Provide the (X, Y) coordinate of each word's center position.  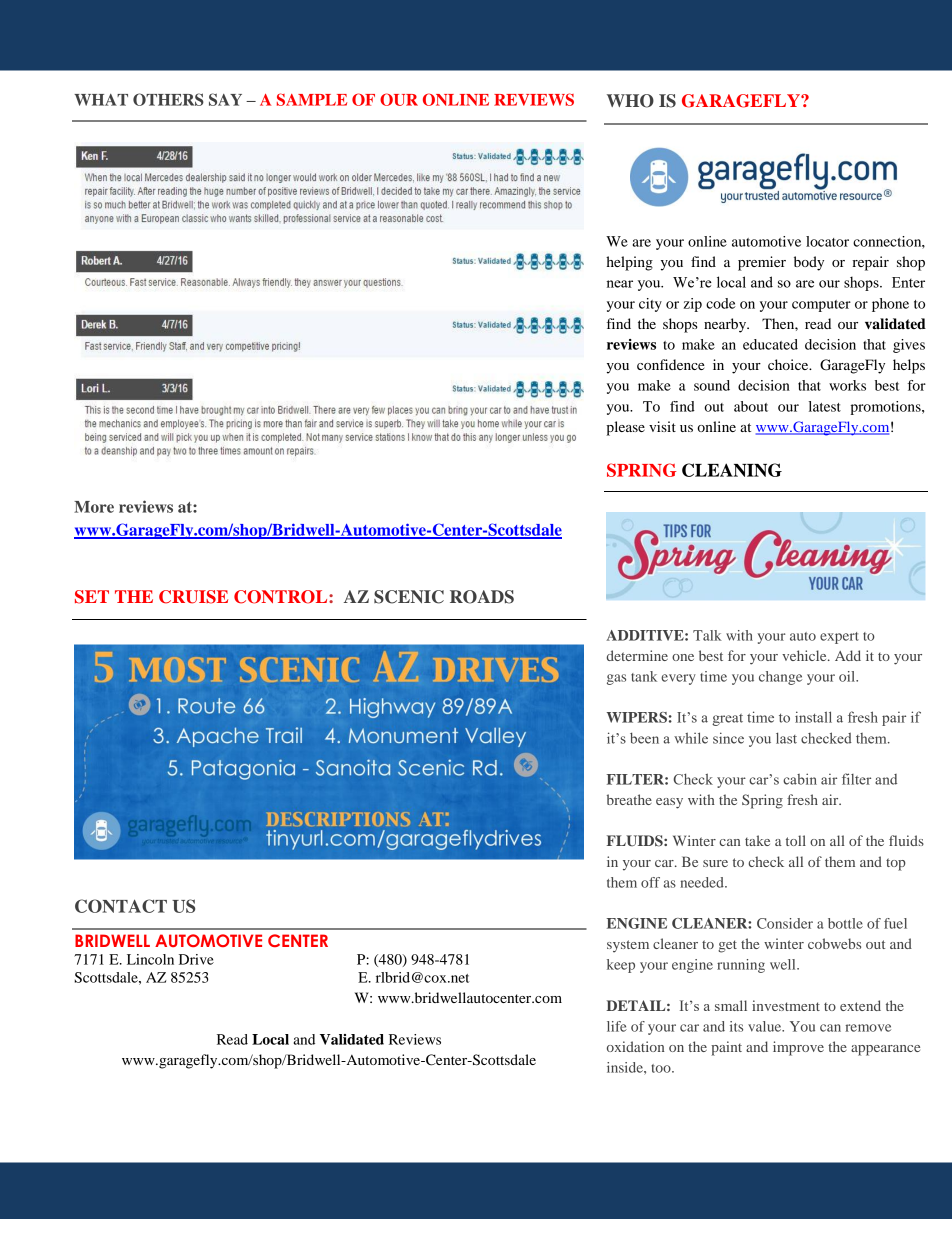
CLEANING (732, 470)
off (650, 882)
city (650, 305)
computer (821, 306)
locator (827, 241)
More (94, 507)
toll (796, 840)
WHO (630, 101)
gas (616, 679)
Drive (196, 959)
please (625, 428)
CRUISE (193, 597)
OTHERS (168, 99)
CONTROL (282, 597)
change (780, 678)
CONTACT (121, 906)
